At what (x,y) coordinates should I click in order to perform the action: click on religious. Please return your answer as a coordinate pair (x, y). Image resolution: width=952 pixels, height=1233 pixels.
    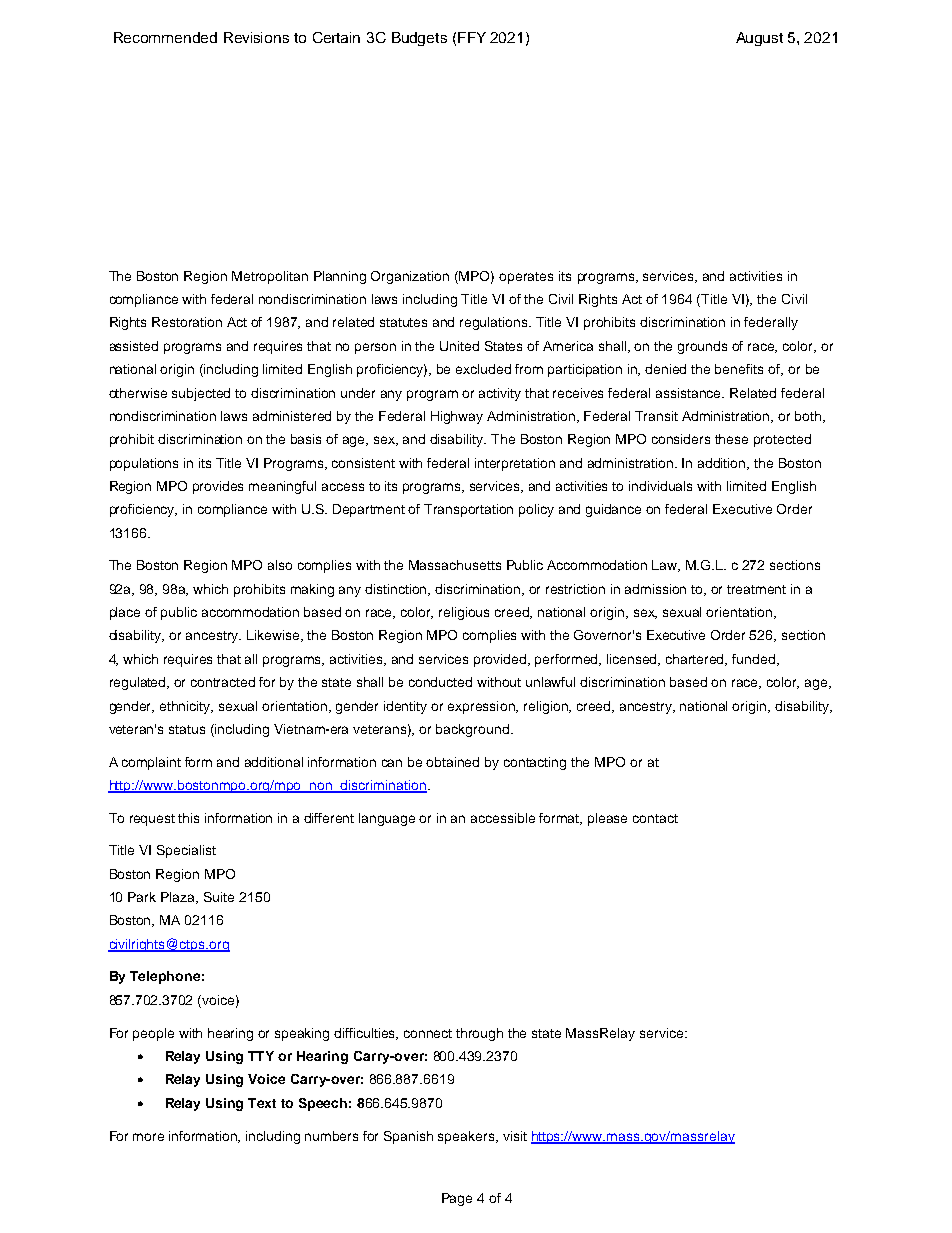
    Looking at the image, I should click on (464, 613).
